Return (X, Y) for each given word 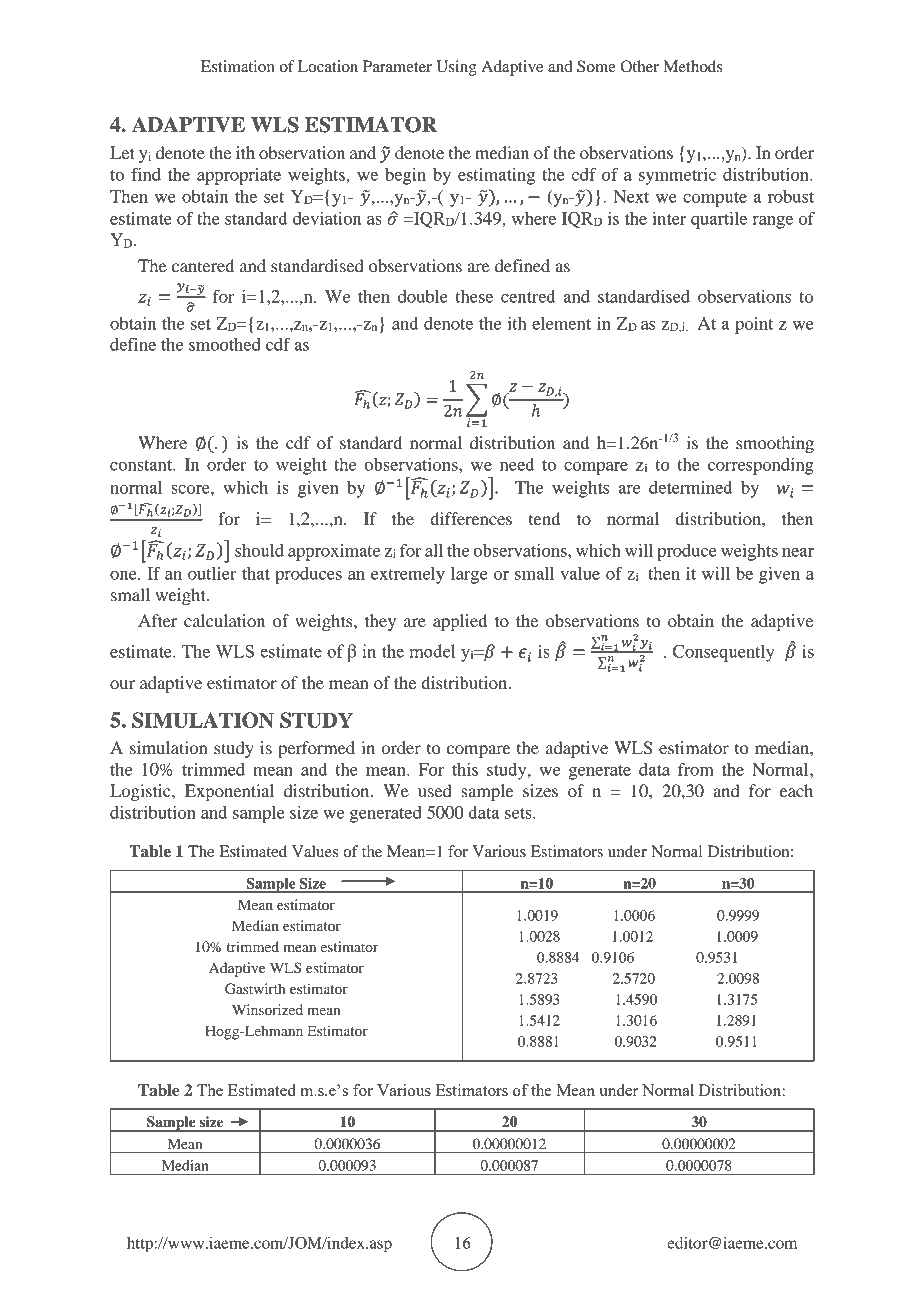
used (435, 790)
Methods (693, 66)
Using (456, 68)
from (696, 769)
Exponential (229, 792)
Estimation (238, 66)
